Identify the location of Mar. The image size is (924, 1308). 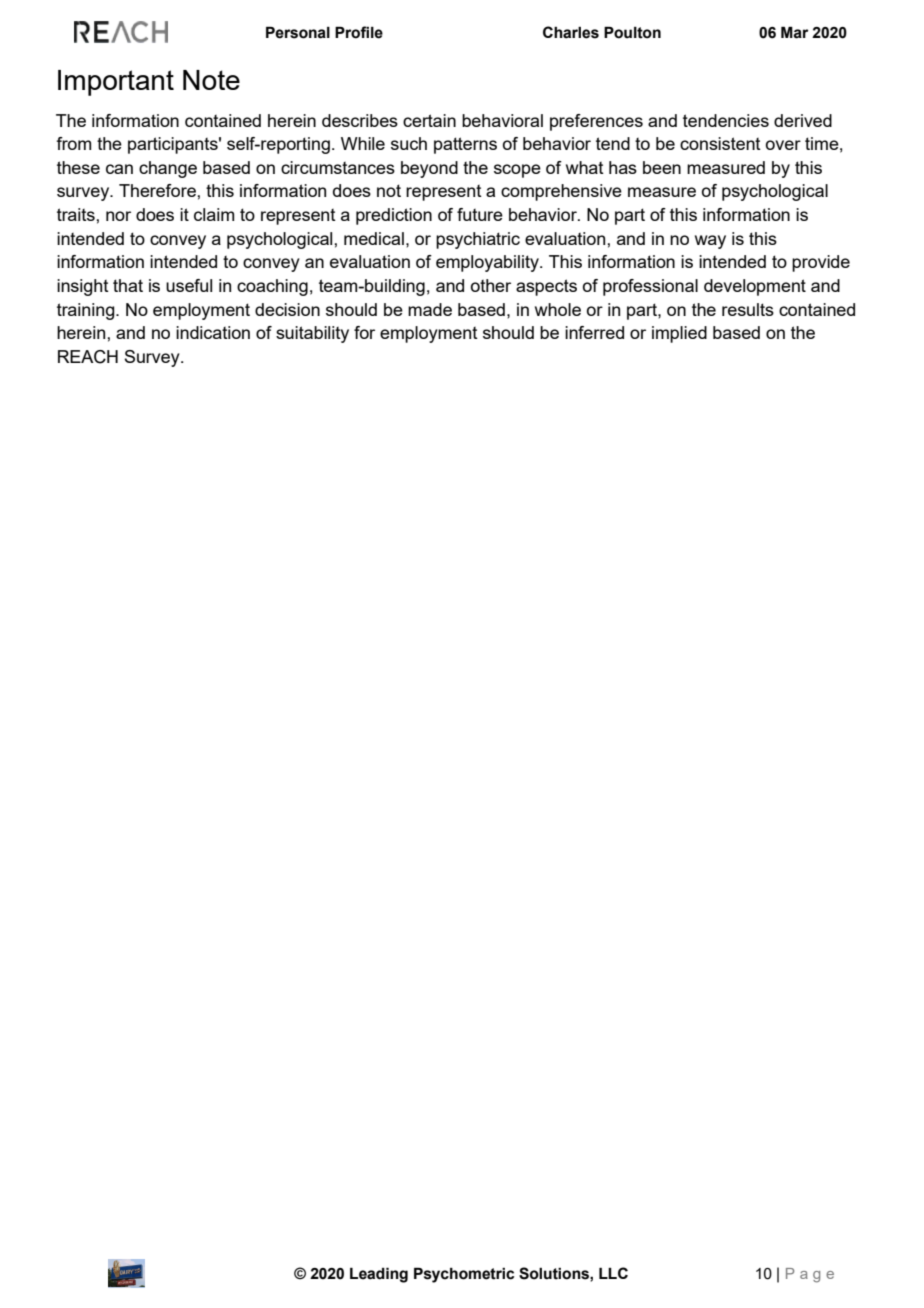
(795, 32).
